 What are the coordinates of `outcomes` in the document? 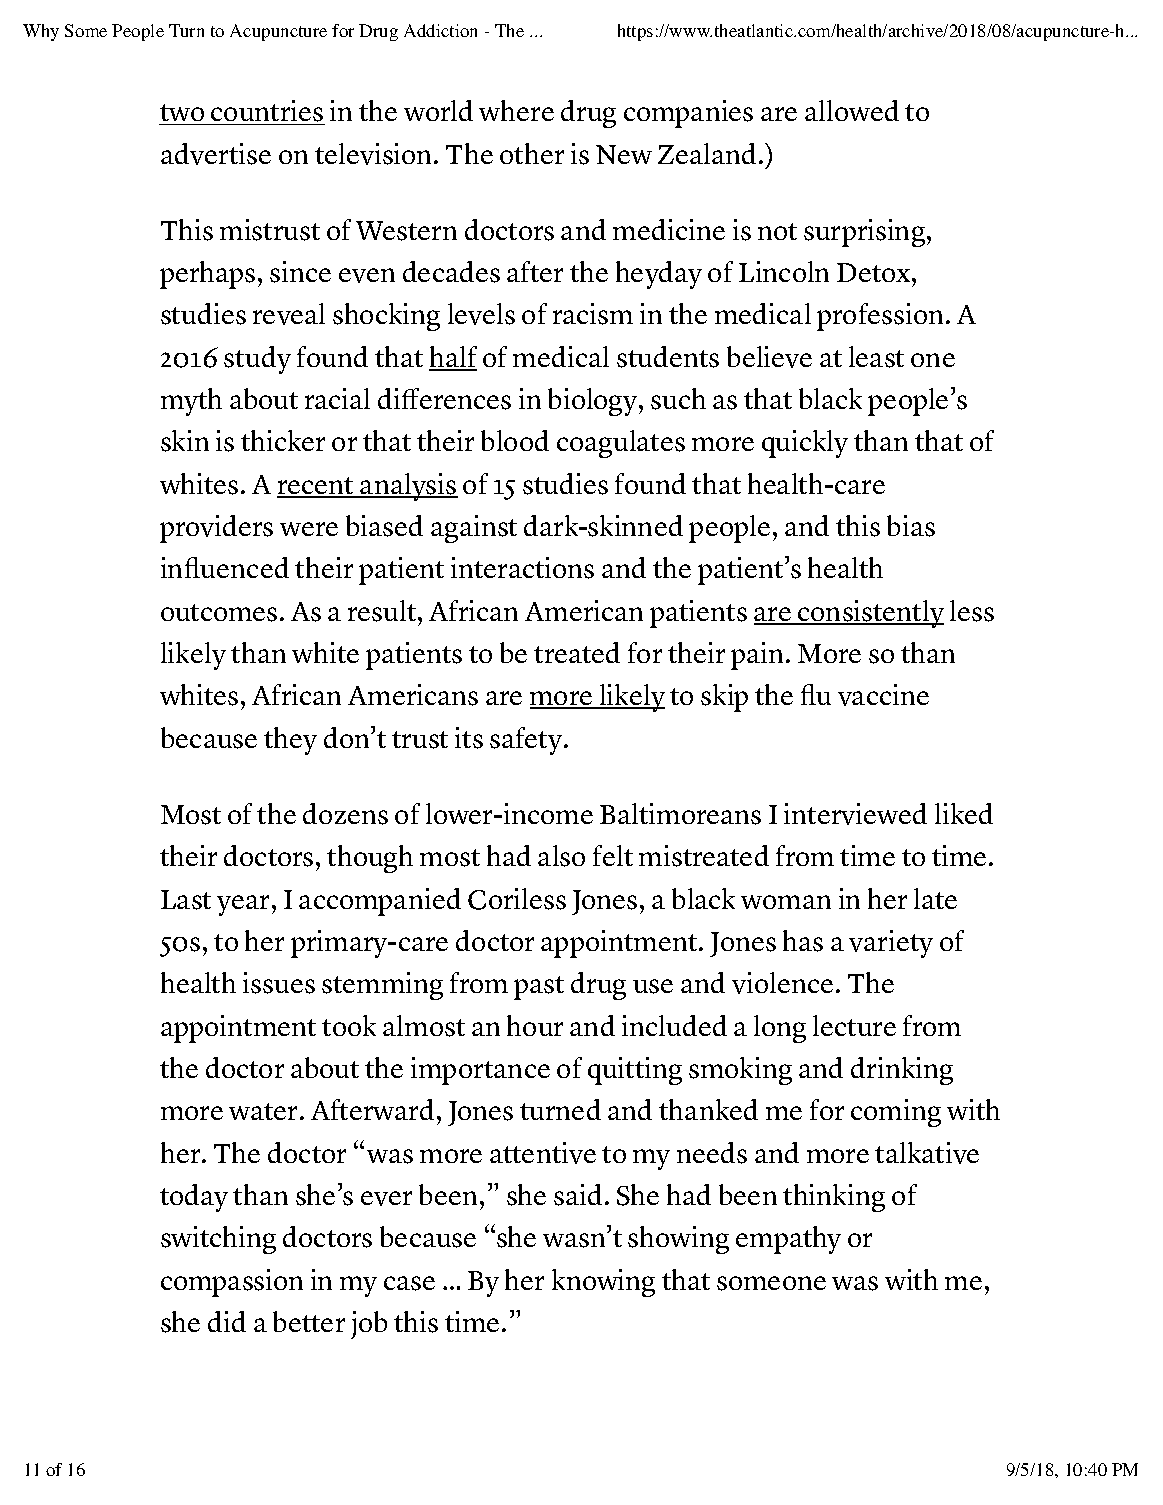 It's located at (219, 613).
